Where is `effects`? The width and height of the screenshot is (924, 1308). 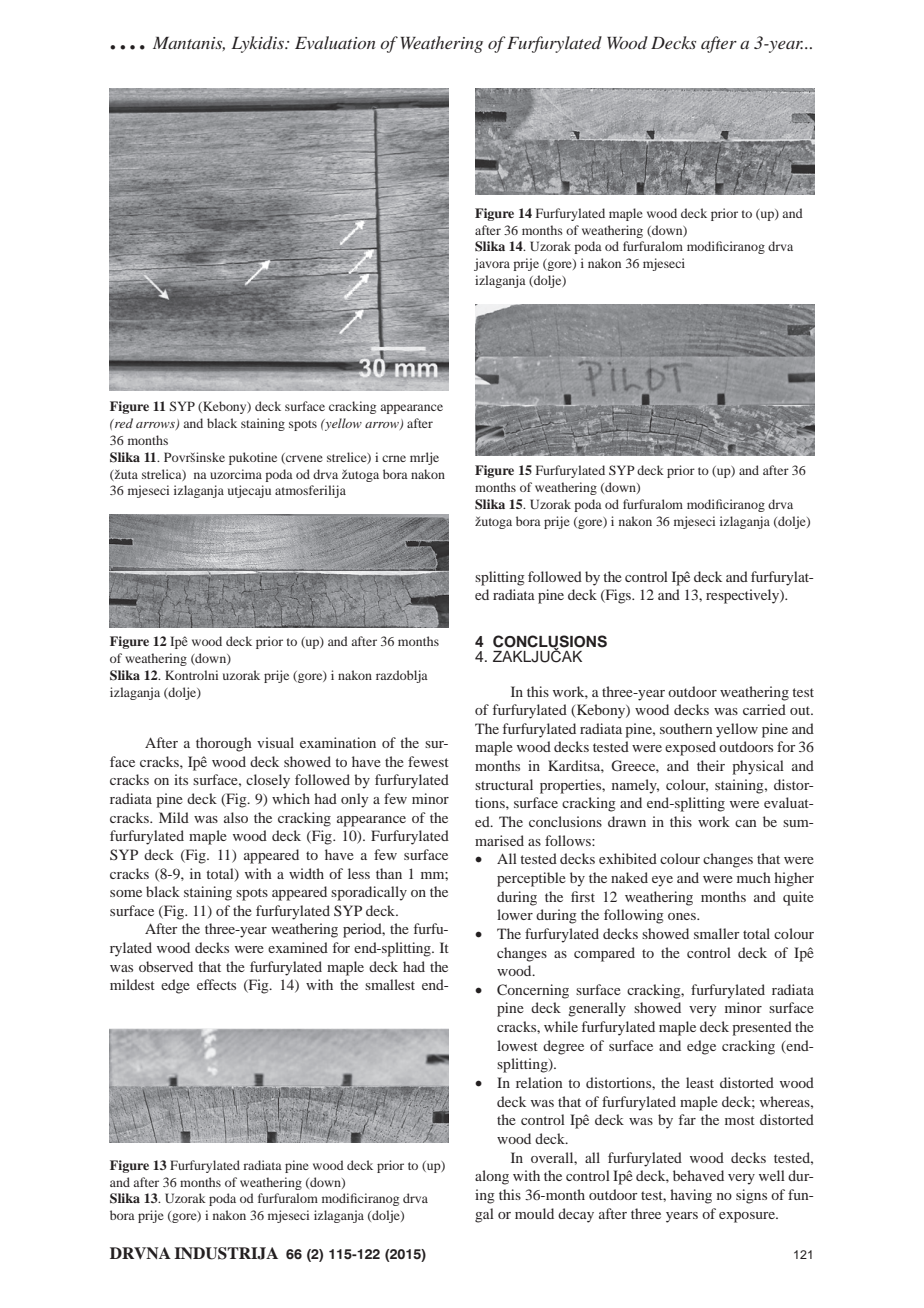
effects is located at coordinates (216, 984).
